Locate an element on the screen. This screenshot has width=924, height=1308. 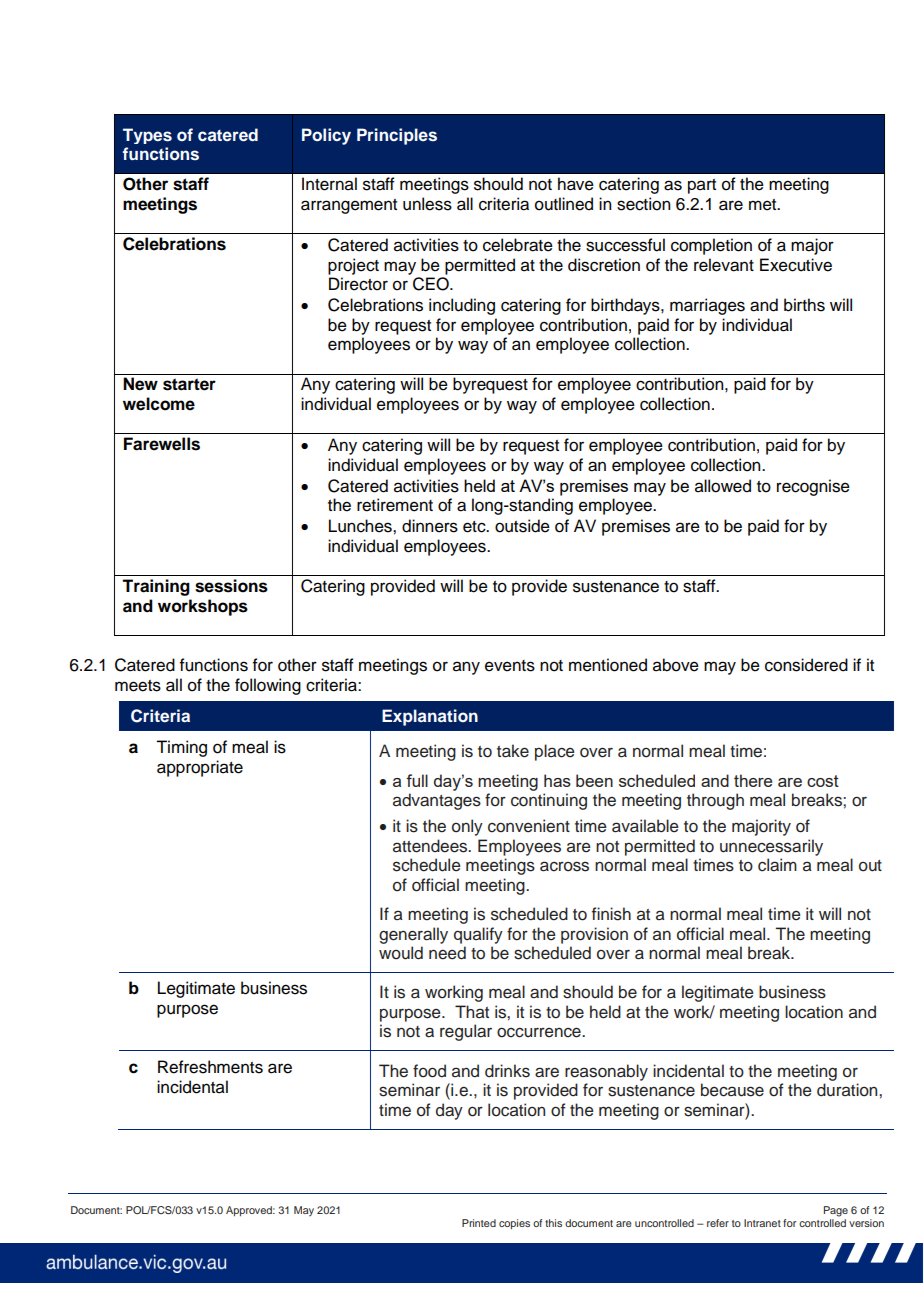
have is located at coordinates (576, 184).
